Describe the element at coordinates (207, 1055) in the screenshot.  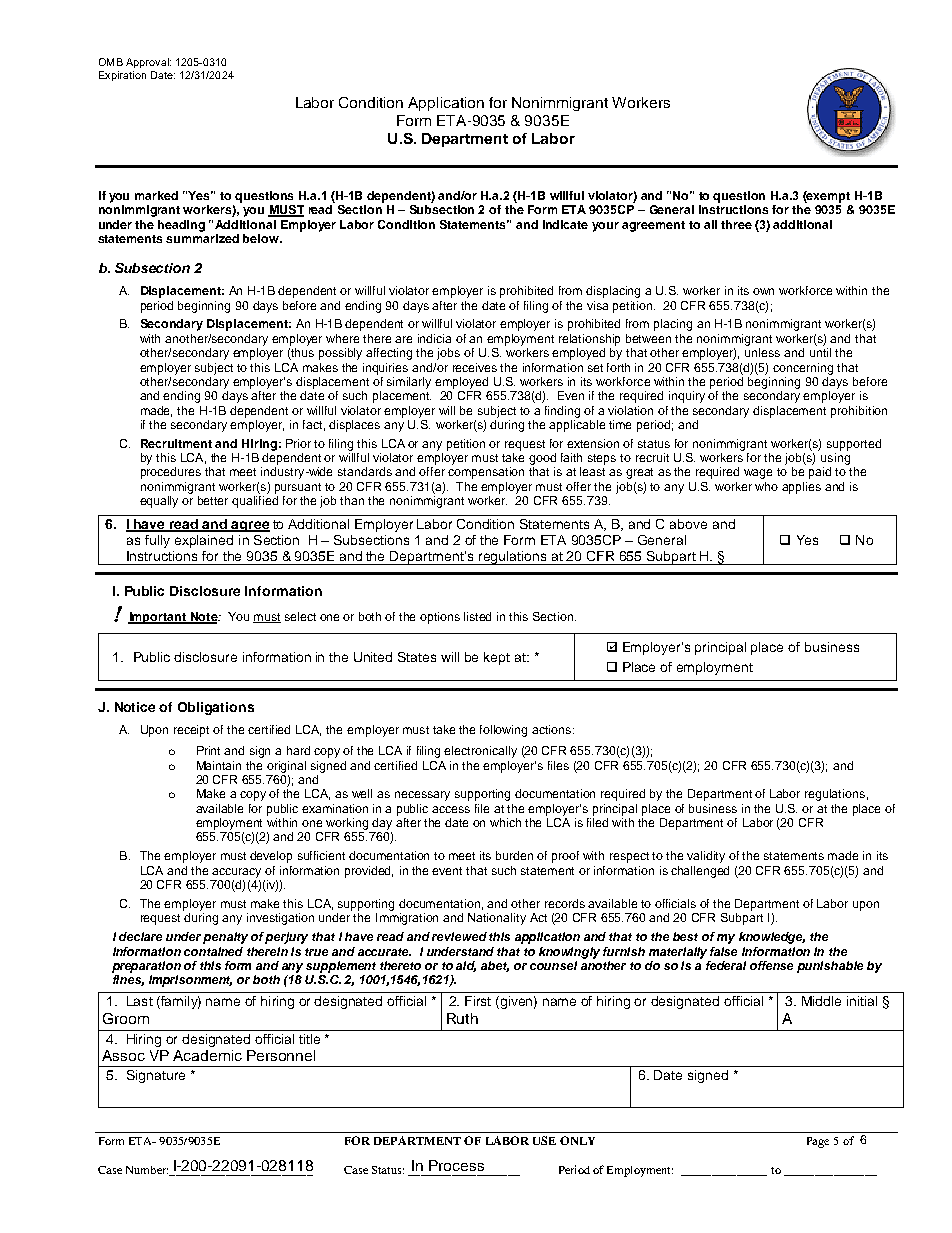
I see `Academic` at that location.
